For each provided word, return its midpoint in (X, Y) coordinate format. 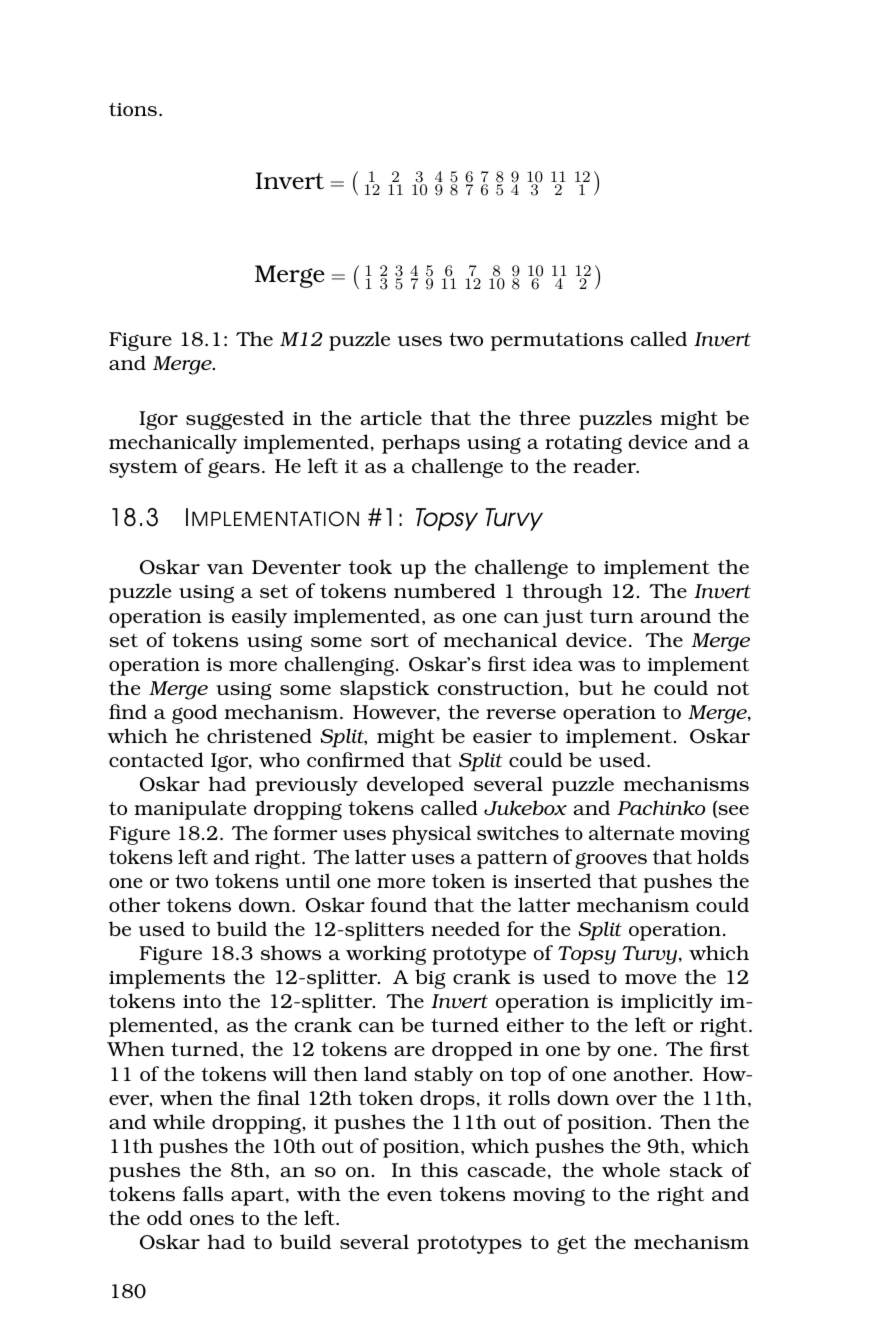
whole (631, 1169)
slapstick (384, 690)
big (430, 979)
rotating (583, 444)
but (595, 687)
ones (212, 1220)
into (202, 1001)
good (194, 714)
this (439, 1169)
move (650, 979)
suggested (235, 420)
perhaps (421, 444)
